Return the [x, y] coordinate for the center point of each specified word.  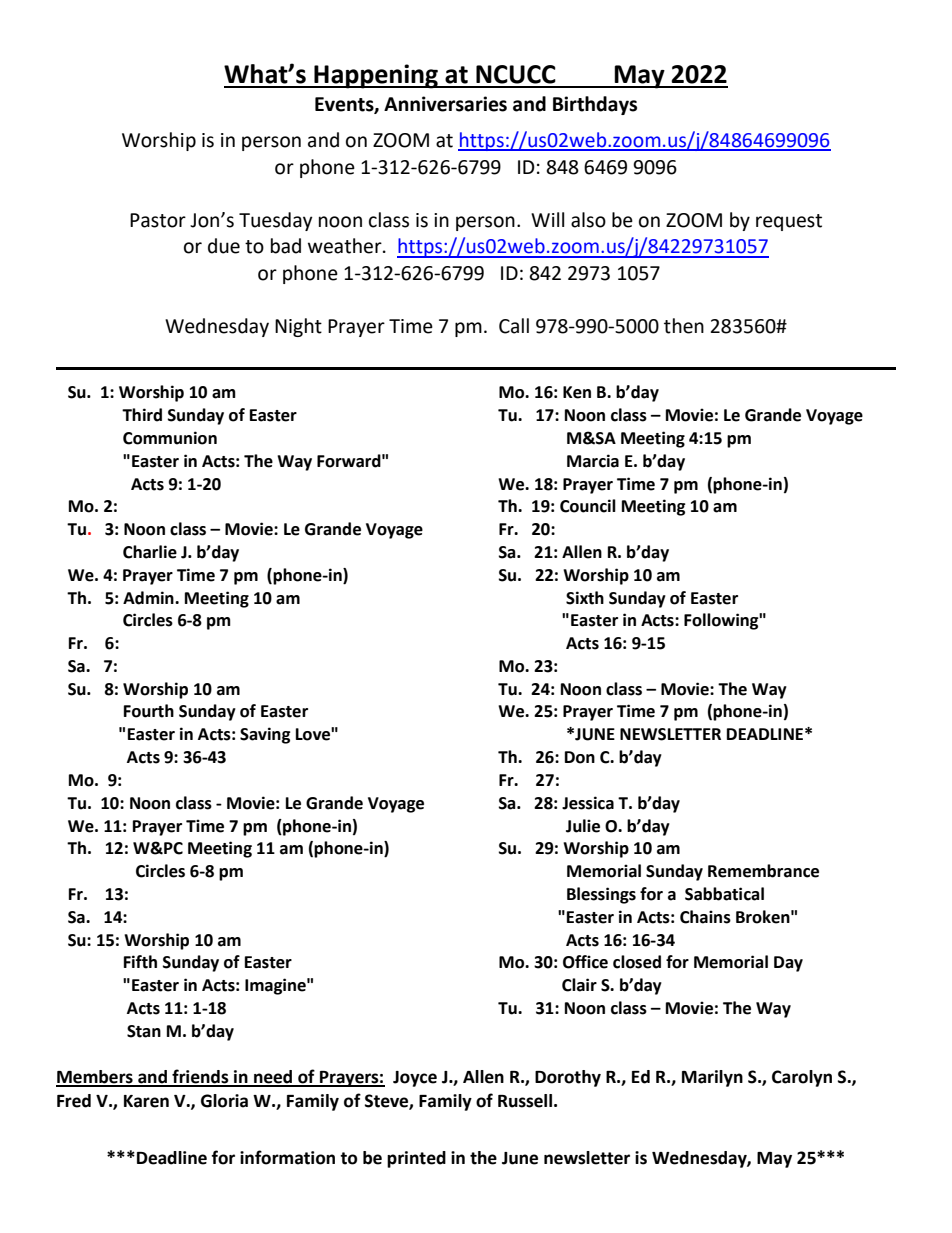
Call [514, 326]
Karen [146, 1101]
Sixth [585, 598]
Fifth [140, 962]
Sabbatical [724, 894]
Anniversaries [445, 104]
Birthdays [595, 105]
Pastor [158, 220]
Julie [583, 826]
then [684, 326]
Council [588, 506]
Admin [149, 598]
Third [142, 415]
